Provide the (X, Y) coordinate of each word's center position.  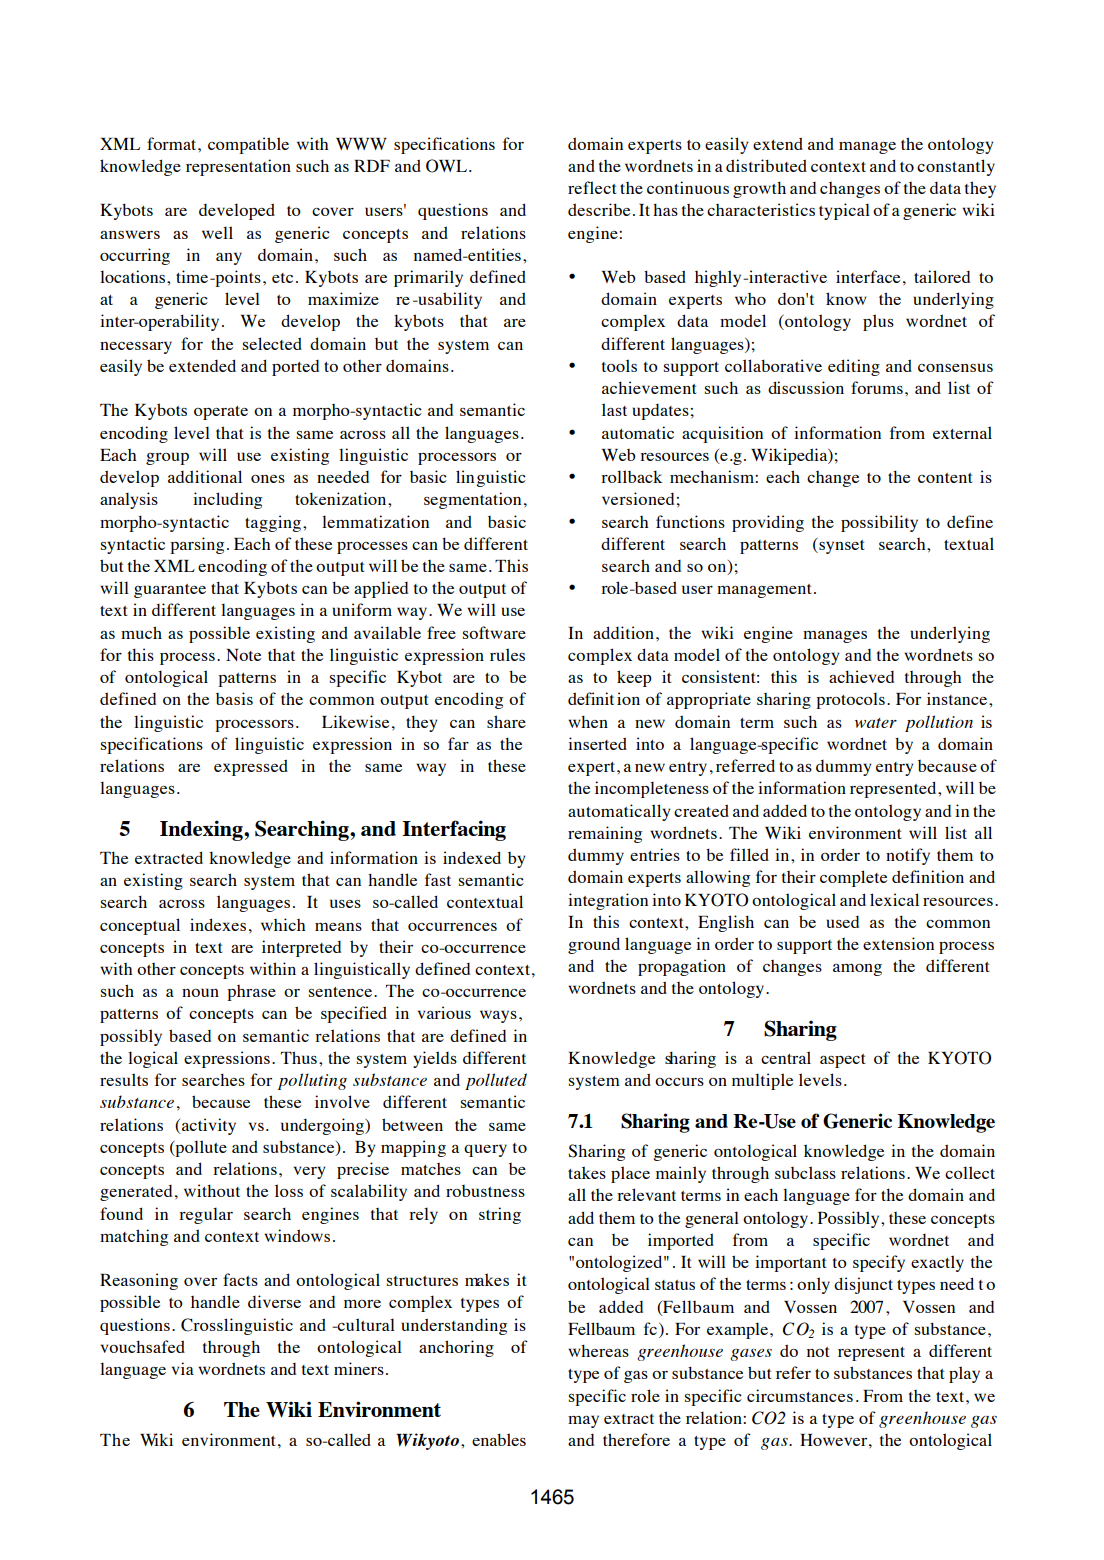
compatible (248, 145)
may (583, 1421)
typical (844, 211)
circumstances (800, 1395)
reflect (592, 187)
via (183, 1368)
